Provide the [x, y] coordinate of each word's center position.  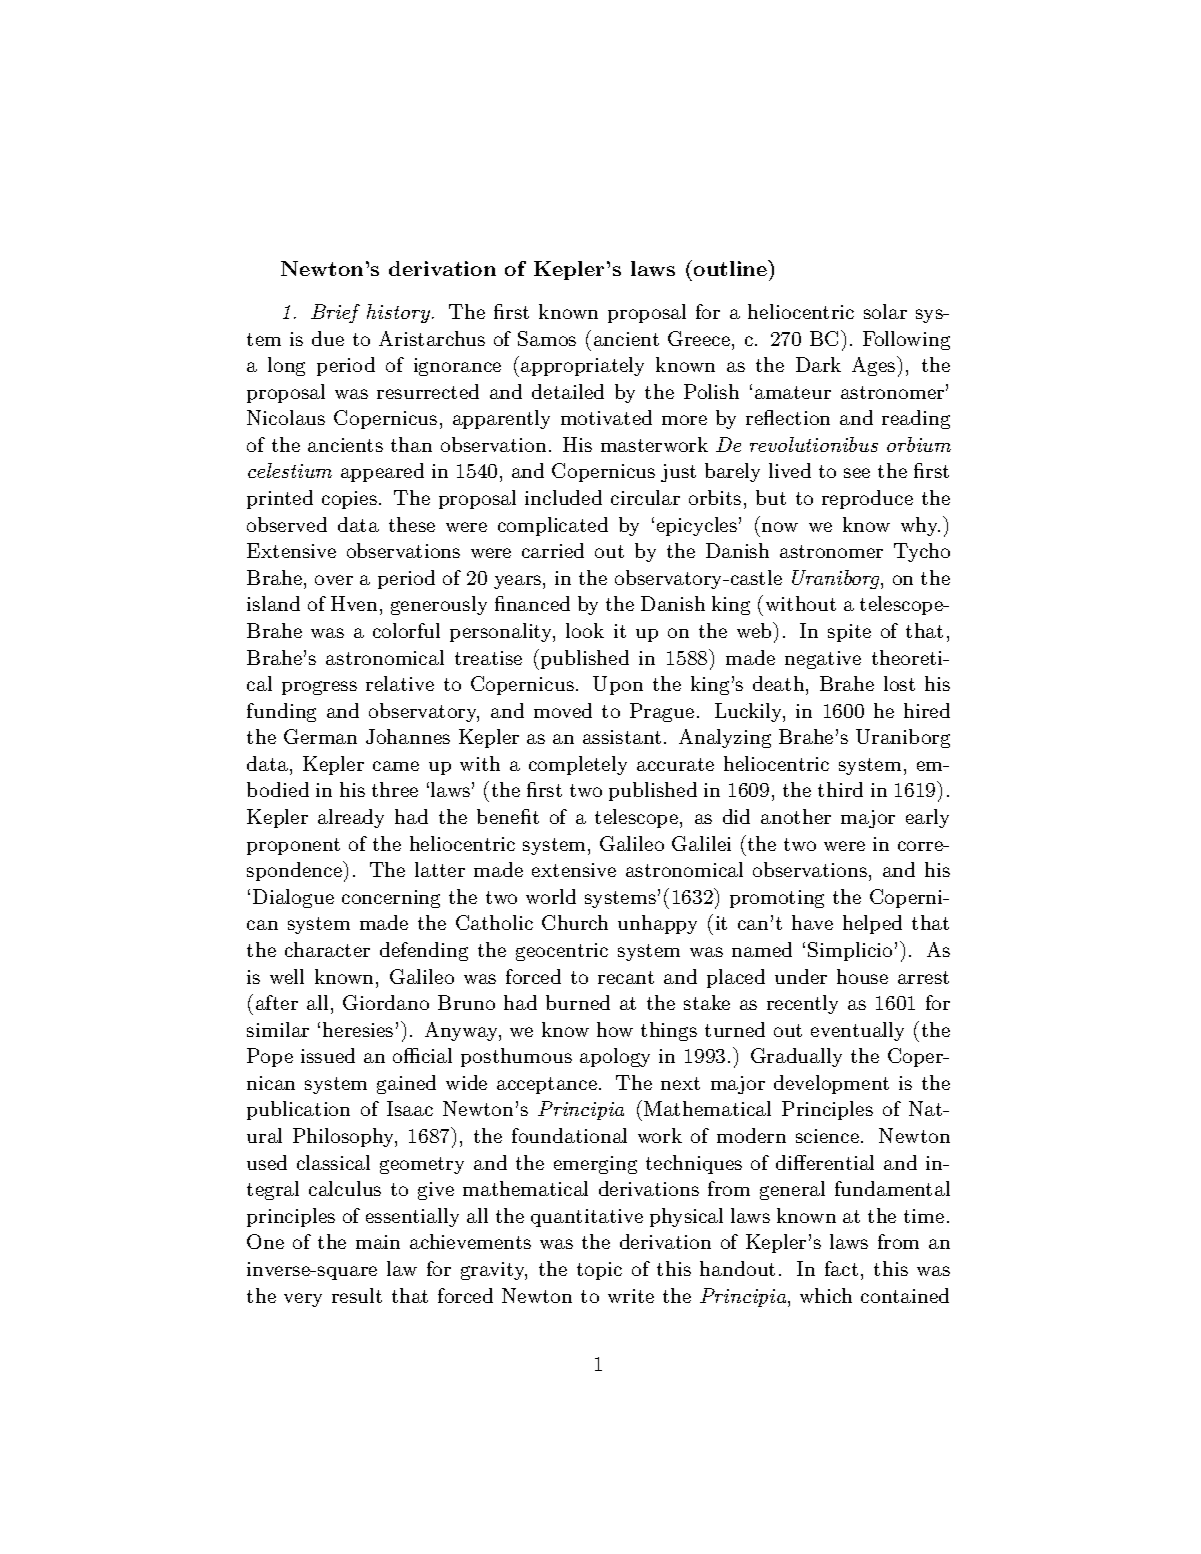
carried [553, 550]
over [334, 580]
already [351, 818]
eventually [857, 1031]
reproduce [867, 499]
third [840, 789]
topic [599, 1271]
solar [885, 311]
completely [578, 765]
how [615, 1029]
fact [841, 1268]
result [357, 1295]
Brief [335, 313]
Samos [547, 338]
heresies [358, 1029]
